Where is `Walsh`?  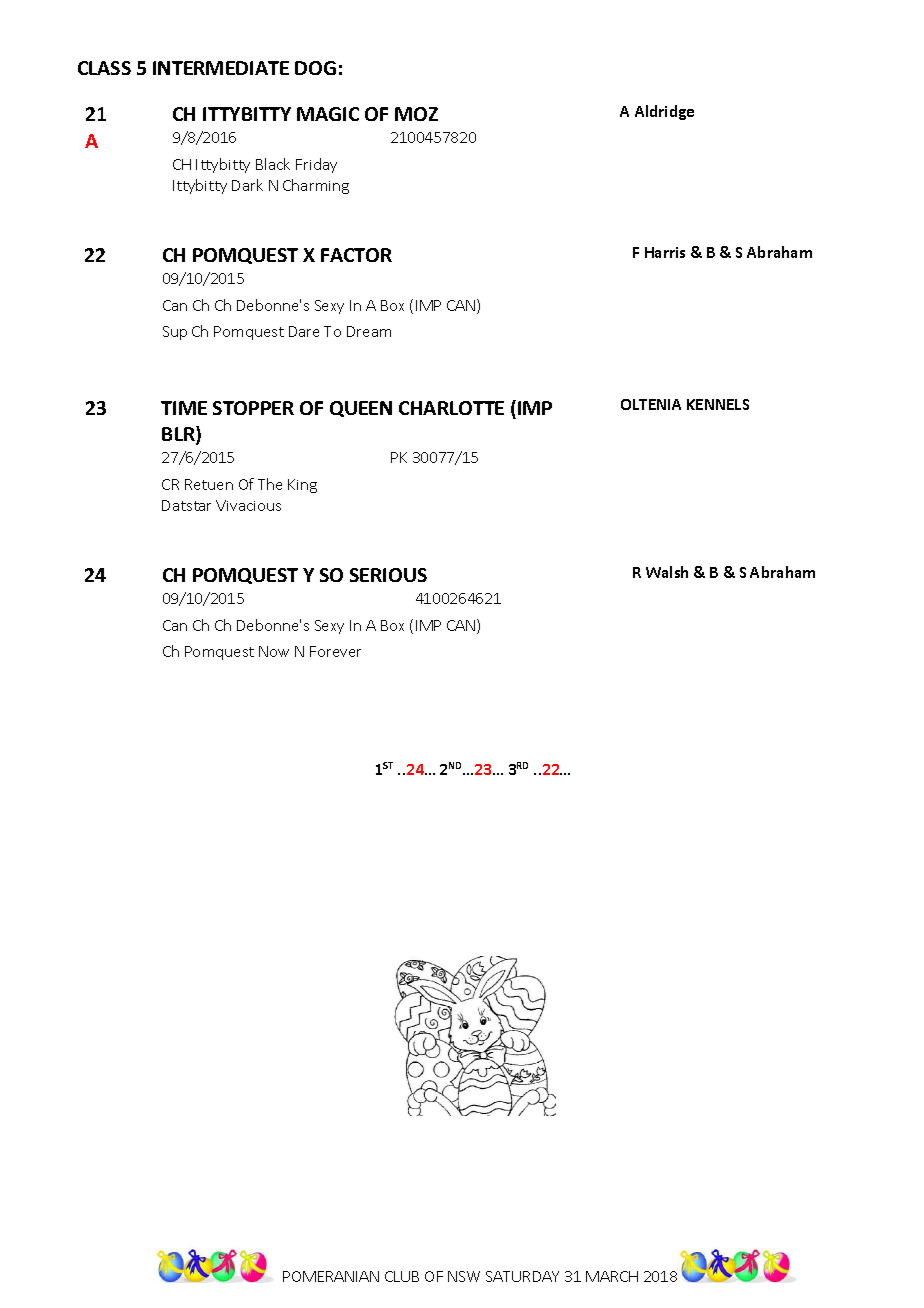 Walsh is located at coordinates (667, 572).
